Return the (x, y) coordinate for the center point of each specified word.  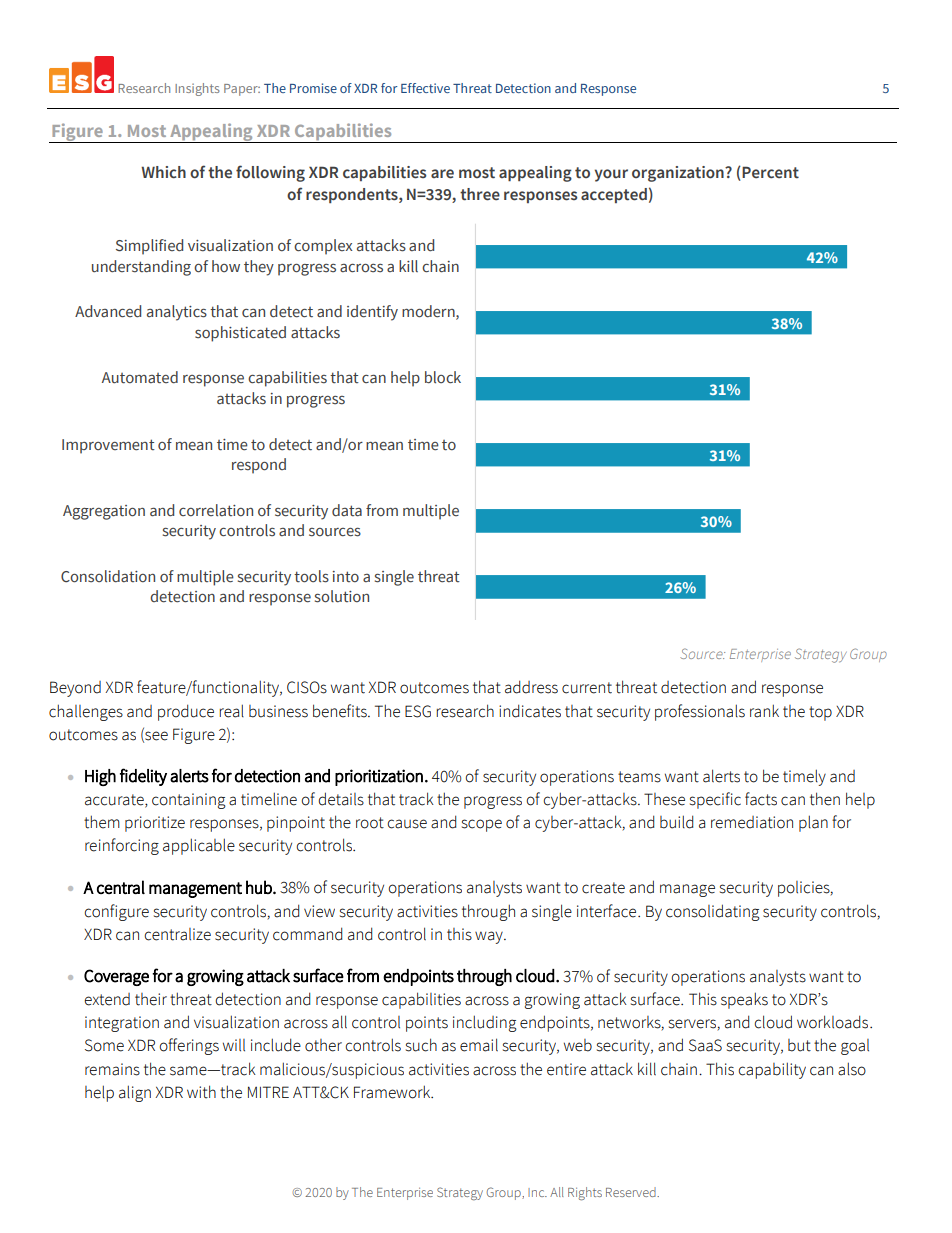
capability (772, 1070)
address (531, 687)
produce (186, 712)
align (135, 1093)
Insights (197, 89)
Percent (769, 172)
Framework (393, 1092)
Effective (425, 88)
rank (764, 711)
